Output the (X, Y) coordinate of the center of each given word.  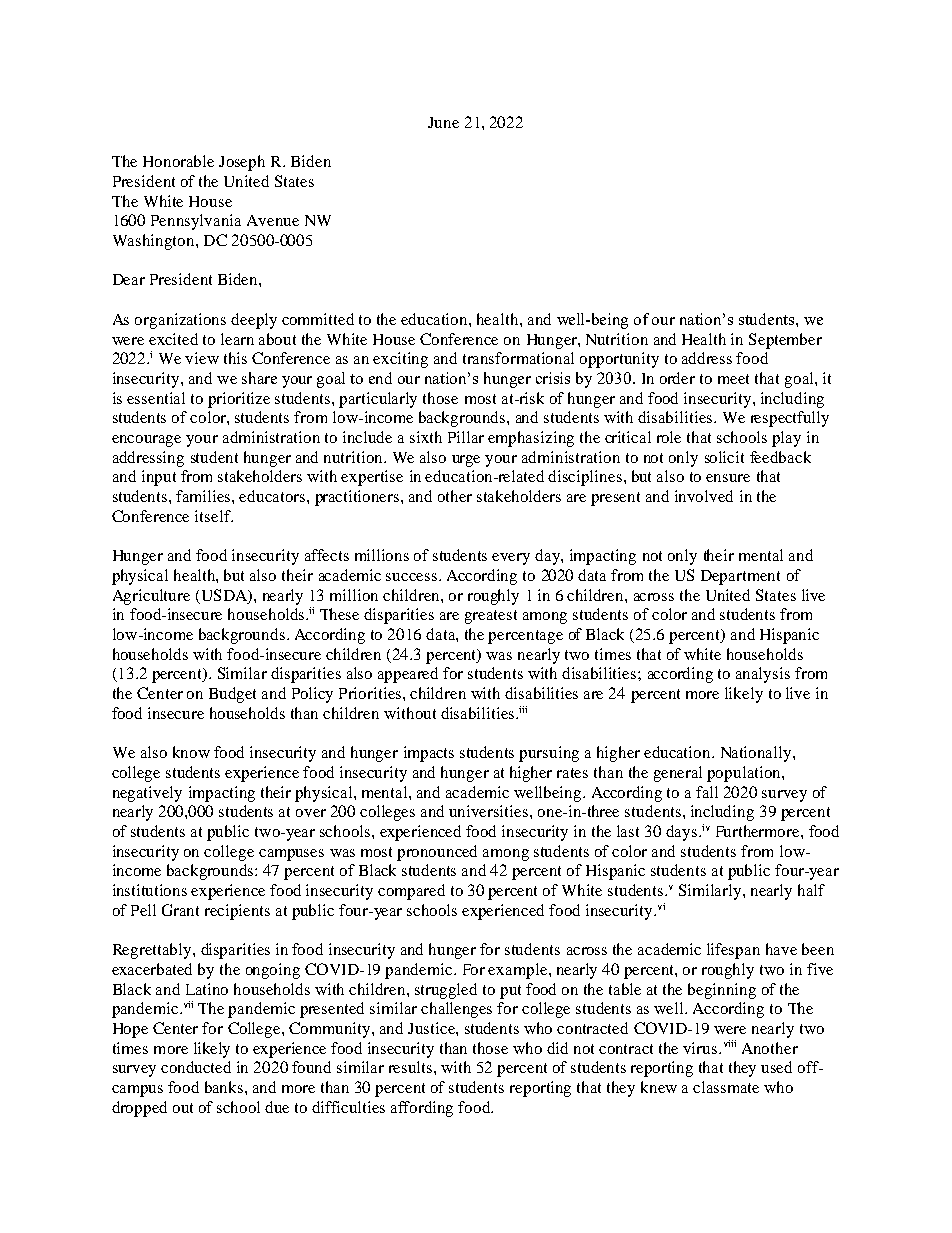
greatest (491, 617)
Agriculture (151, 597)
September (785, 341)
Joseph (242, 163)
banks (225, 1087)
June (443, 122)
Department (740, 577)
